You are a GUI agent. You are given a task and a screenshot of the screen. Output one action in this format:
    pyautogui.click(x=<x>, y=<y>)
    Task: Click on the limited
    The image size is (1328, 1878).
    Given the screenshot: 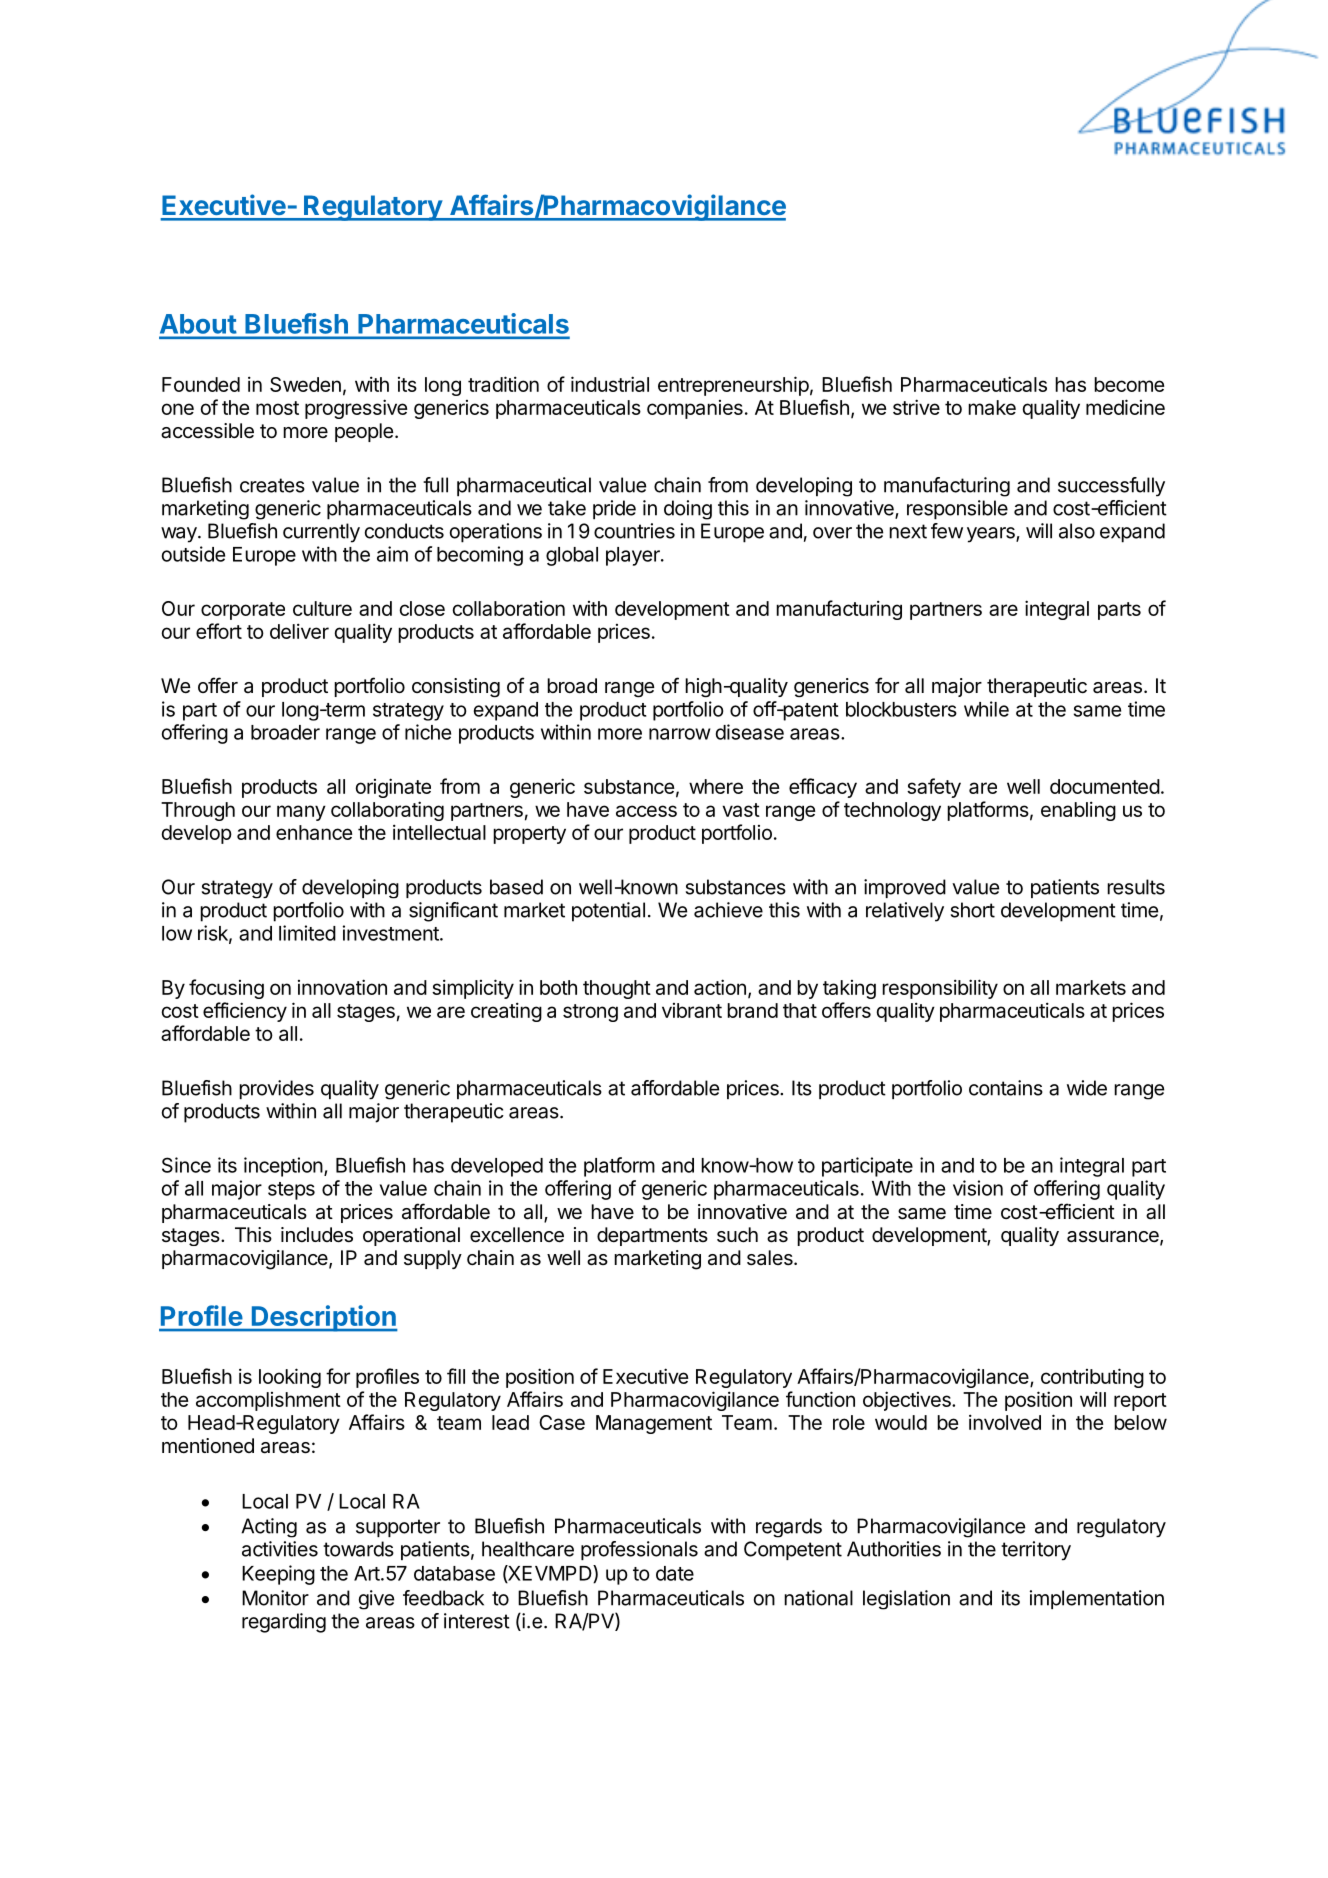 What is the action you would take?
    pyautogui.click(x=307, y=933)
